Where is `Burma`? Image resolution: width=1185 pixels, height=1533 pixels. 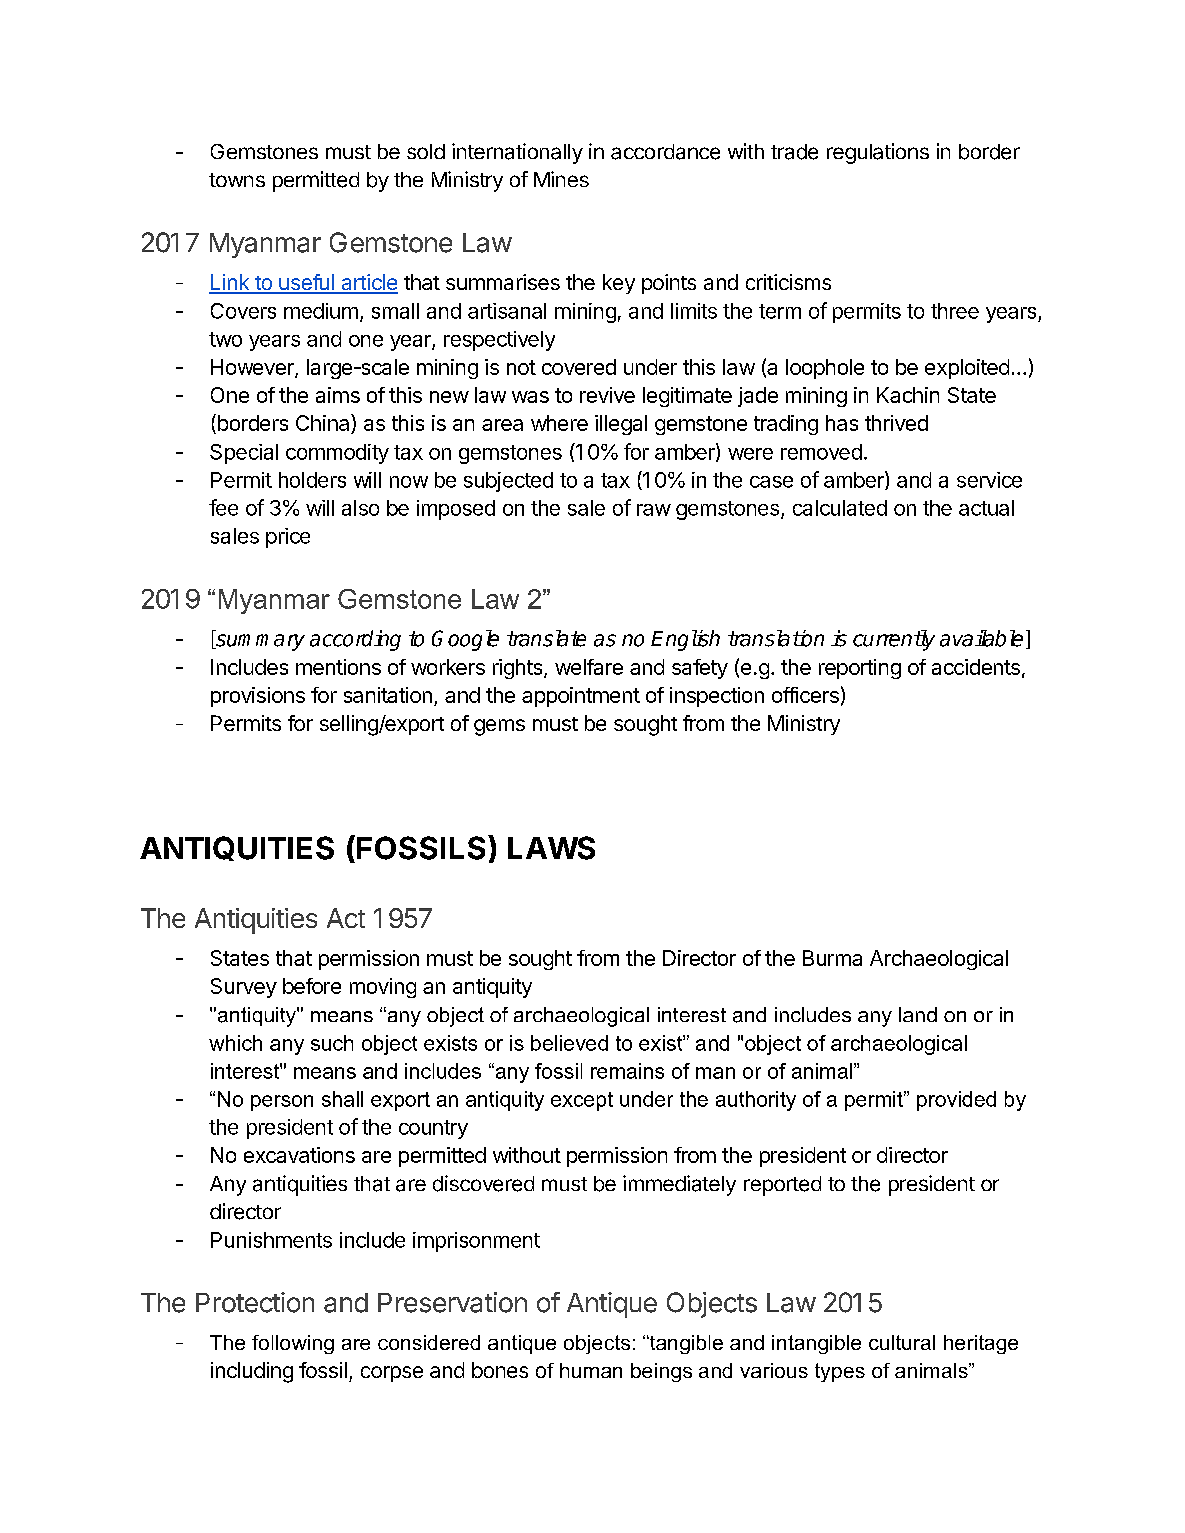
Burma is located at coordinates (832, 958).
